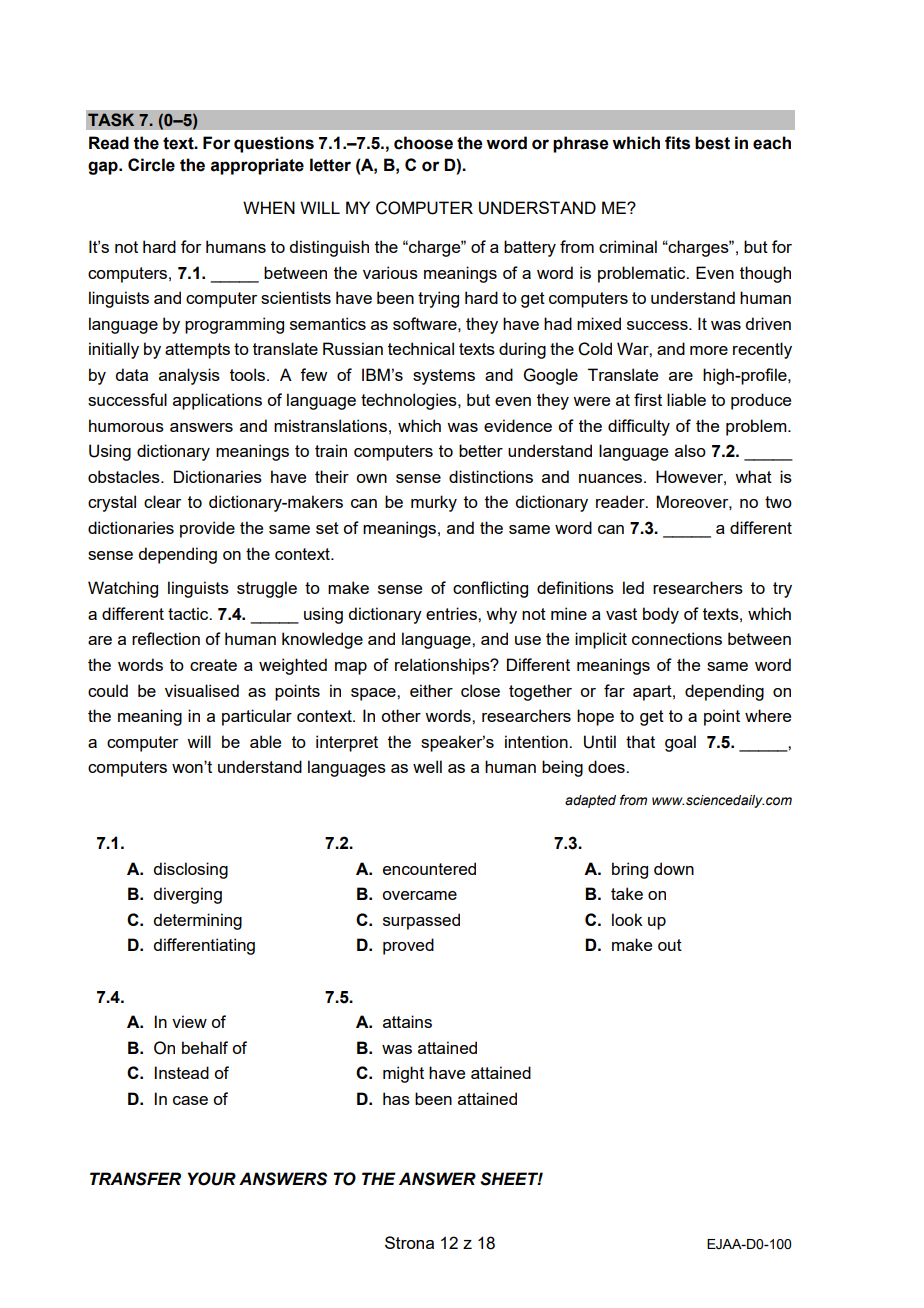  I want to click on Strona, so click(409, 1242).
